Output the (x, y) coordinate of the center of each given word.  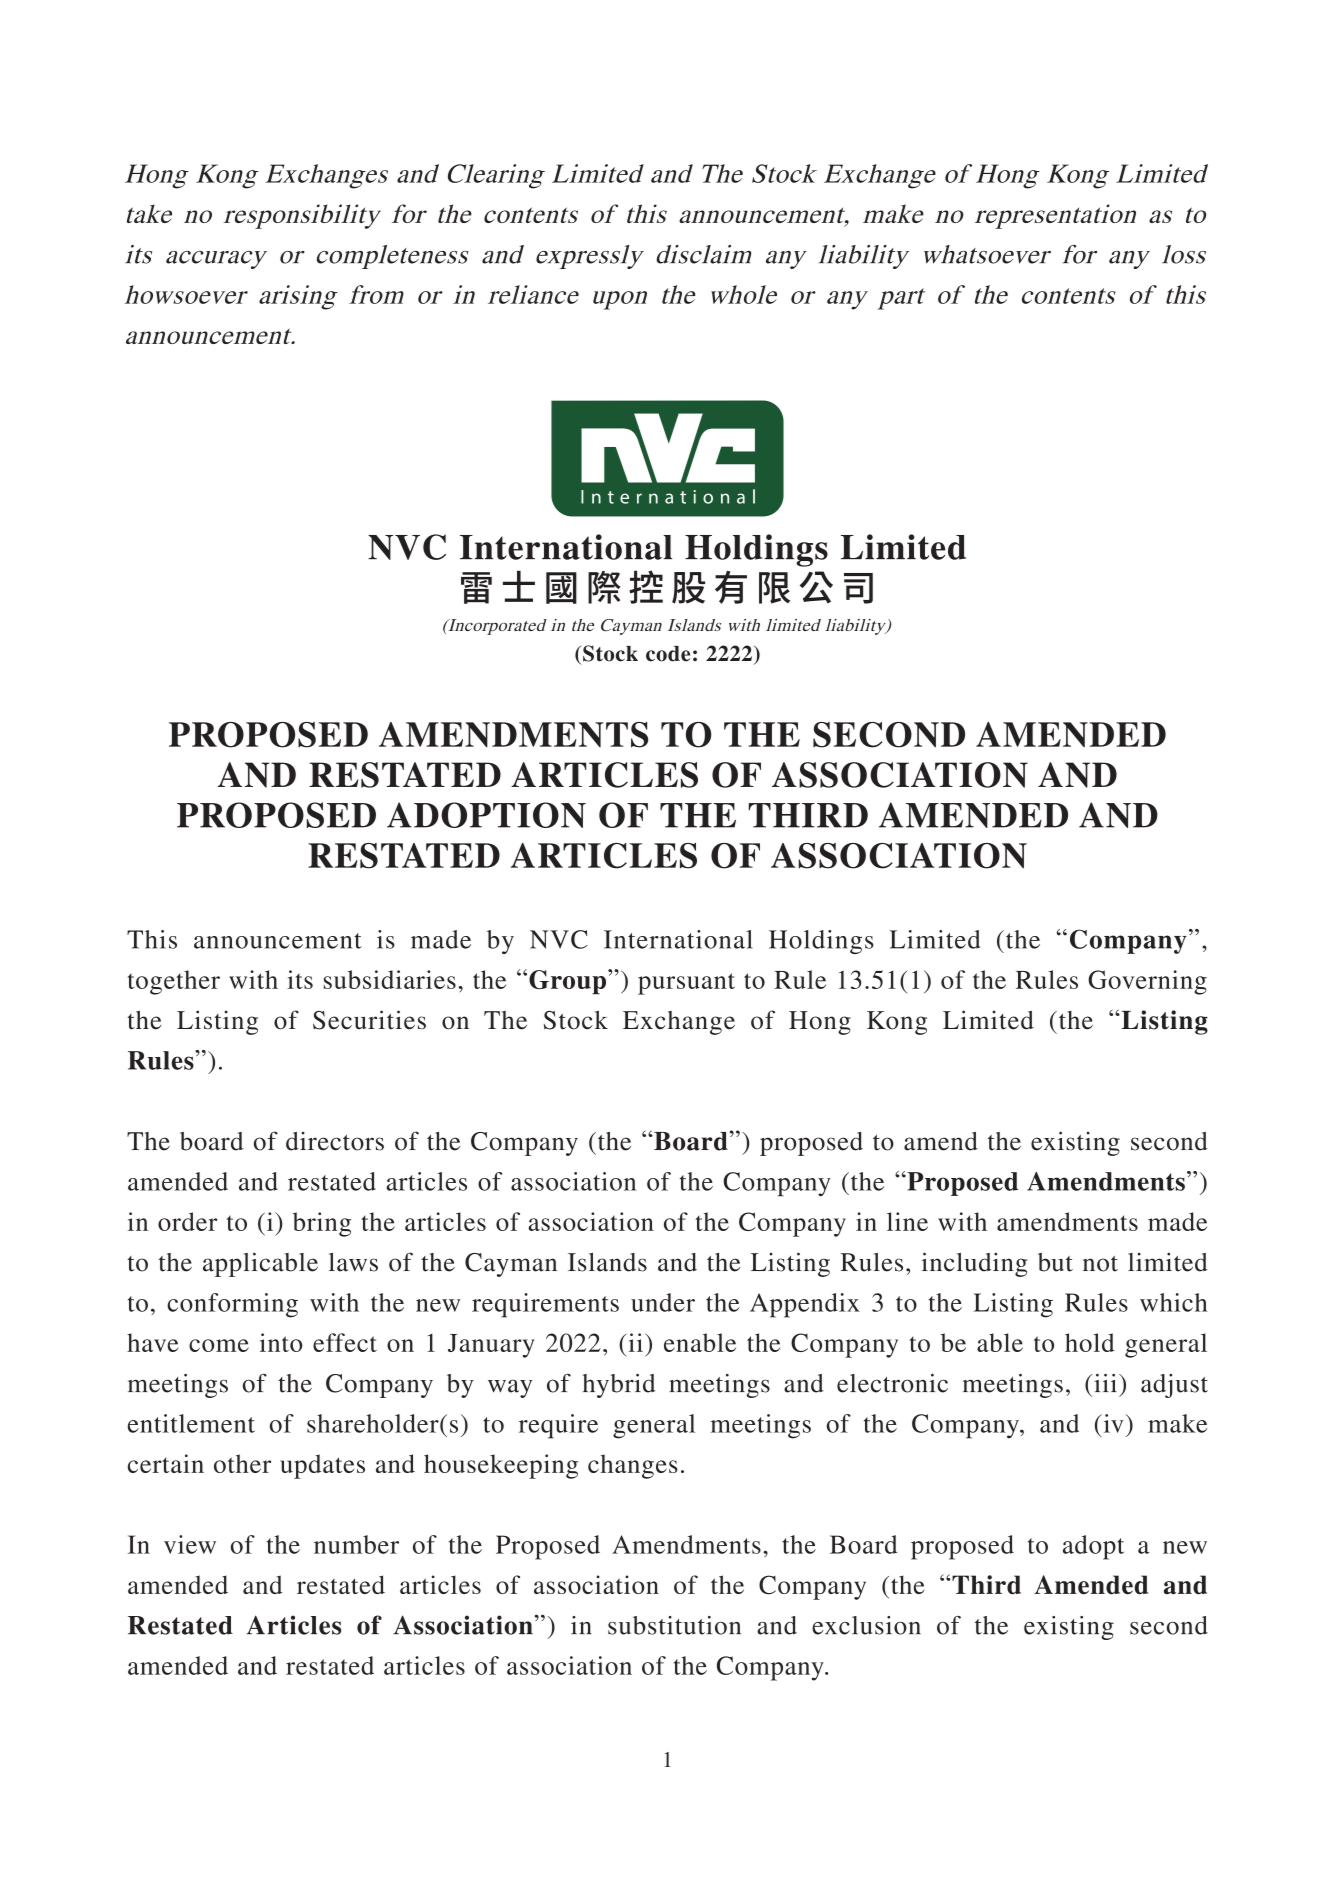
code (668, 654)
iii (1105, 1383)
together (174, 982)
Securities (369, 1020)
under (663, 1302)
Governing (1147, 982)
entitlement (191, 1423)
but (1055, 1262)
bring (322, 1224)
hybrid (619, 1386)
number (356, 1544)
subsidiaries (390, 979)
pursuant (686, 984)
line (907, 1221)
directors (335, 1141)
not (1100, 1264)
